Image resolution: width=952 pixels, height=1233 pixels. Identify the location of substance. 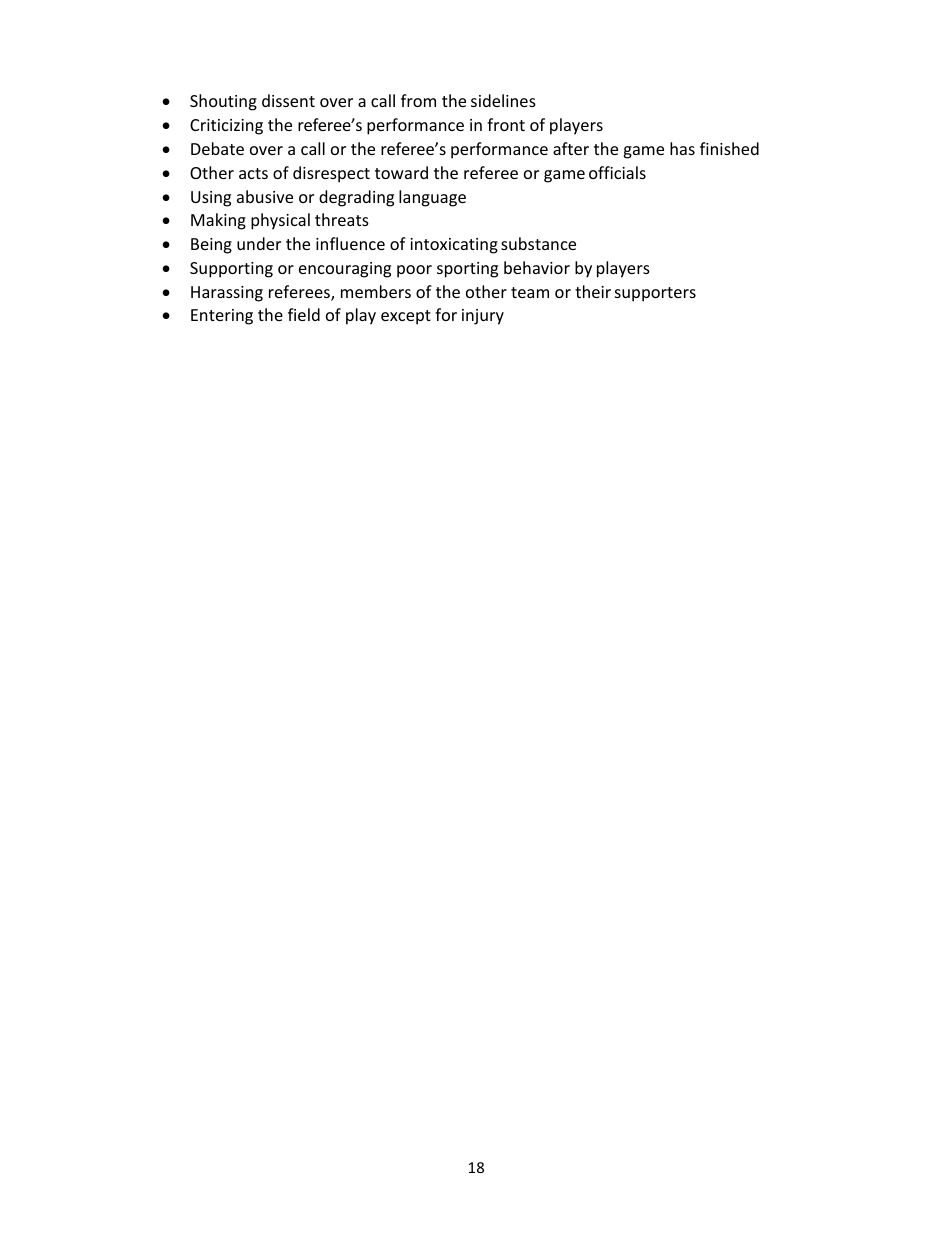
(538, 243).
